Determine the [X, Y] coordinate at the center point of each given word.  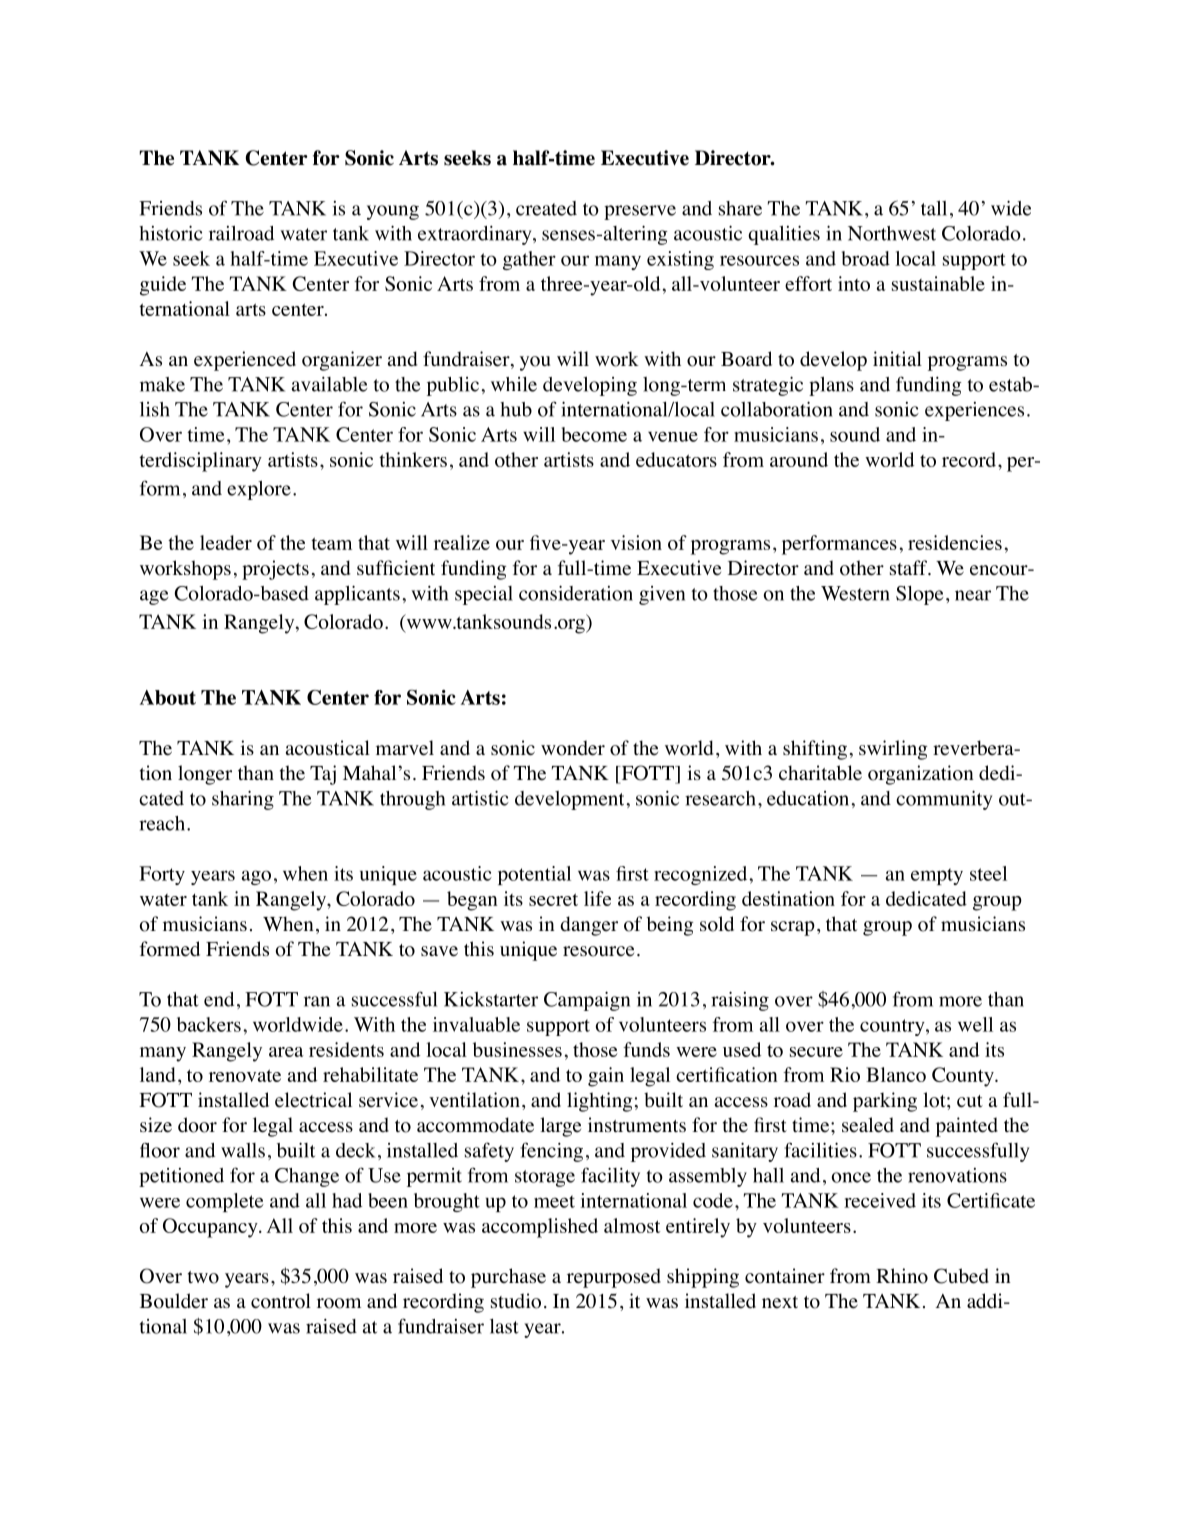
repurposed [614, 1278]
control [281, 1301]
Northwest [892, 233]
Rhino [902, 1276]
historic [171, 233]
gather [529, 260]
